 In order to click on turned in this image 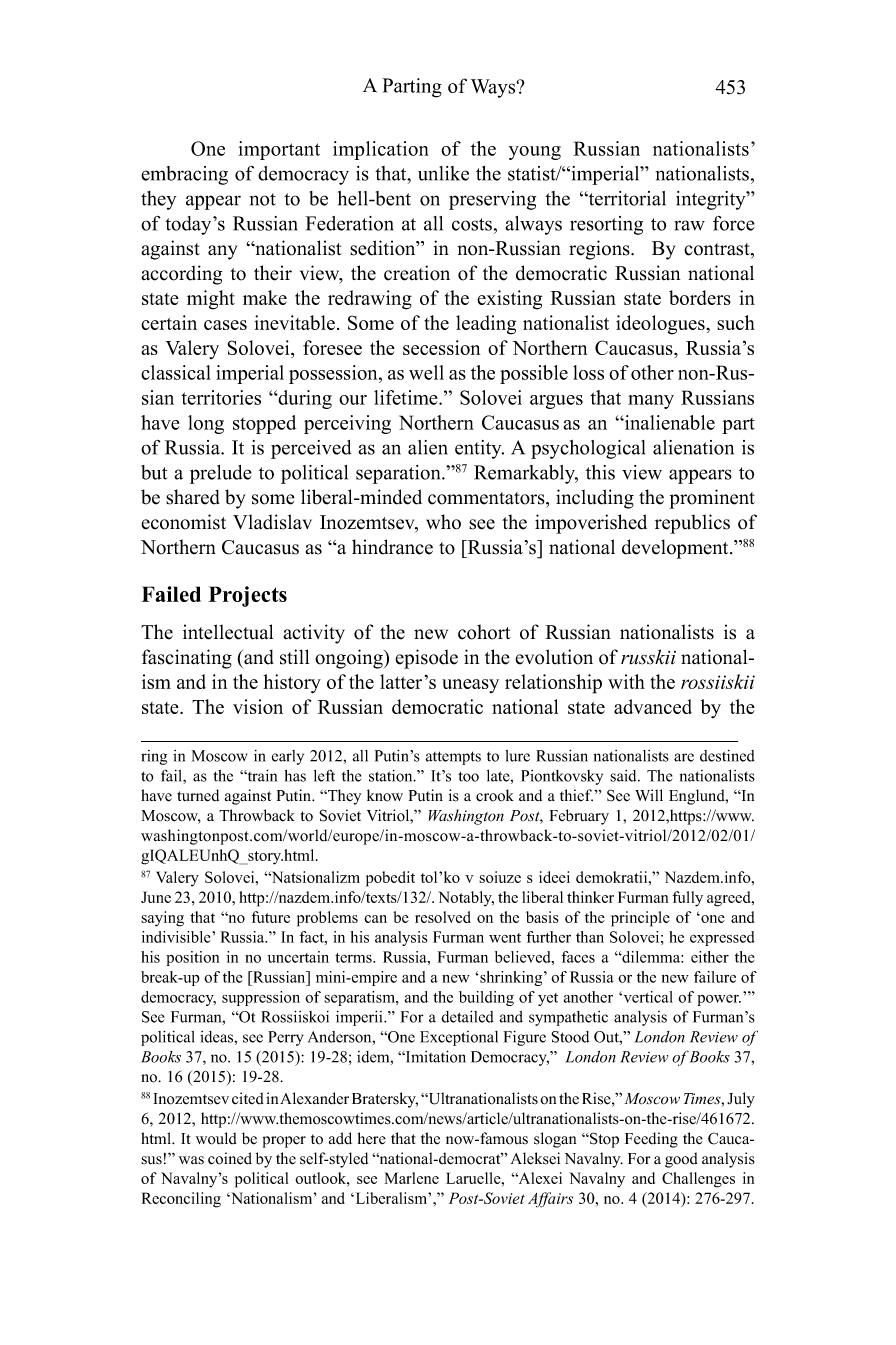, I will do `click(198, 795)`.
